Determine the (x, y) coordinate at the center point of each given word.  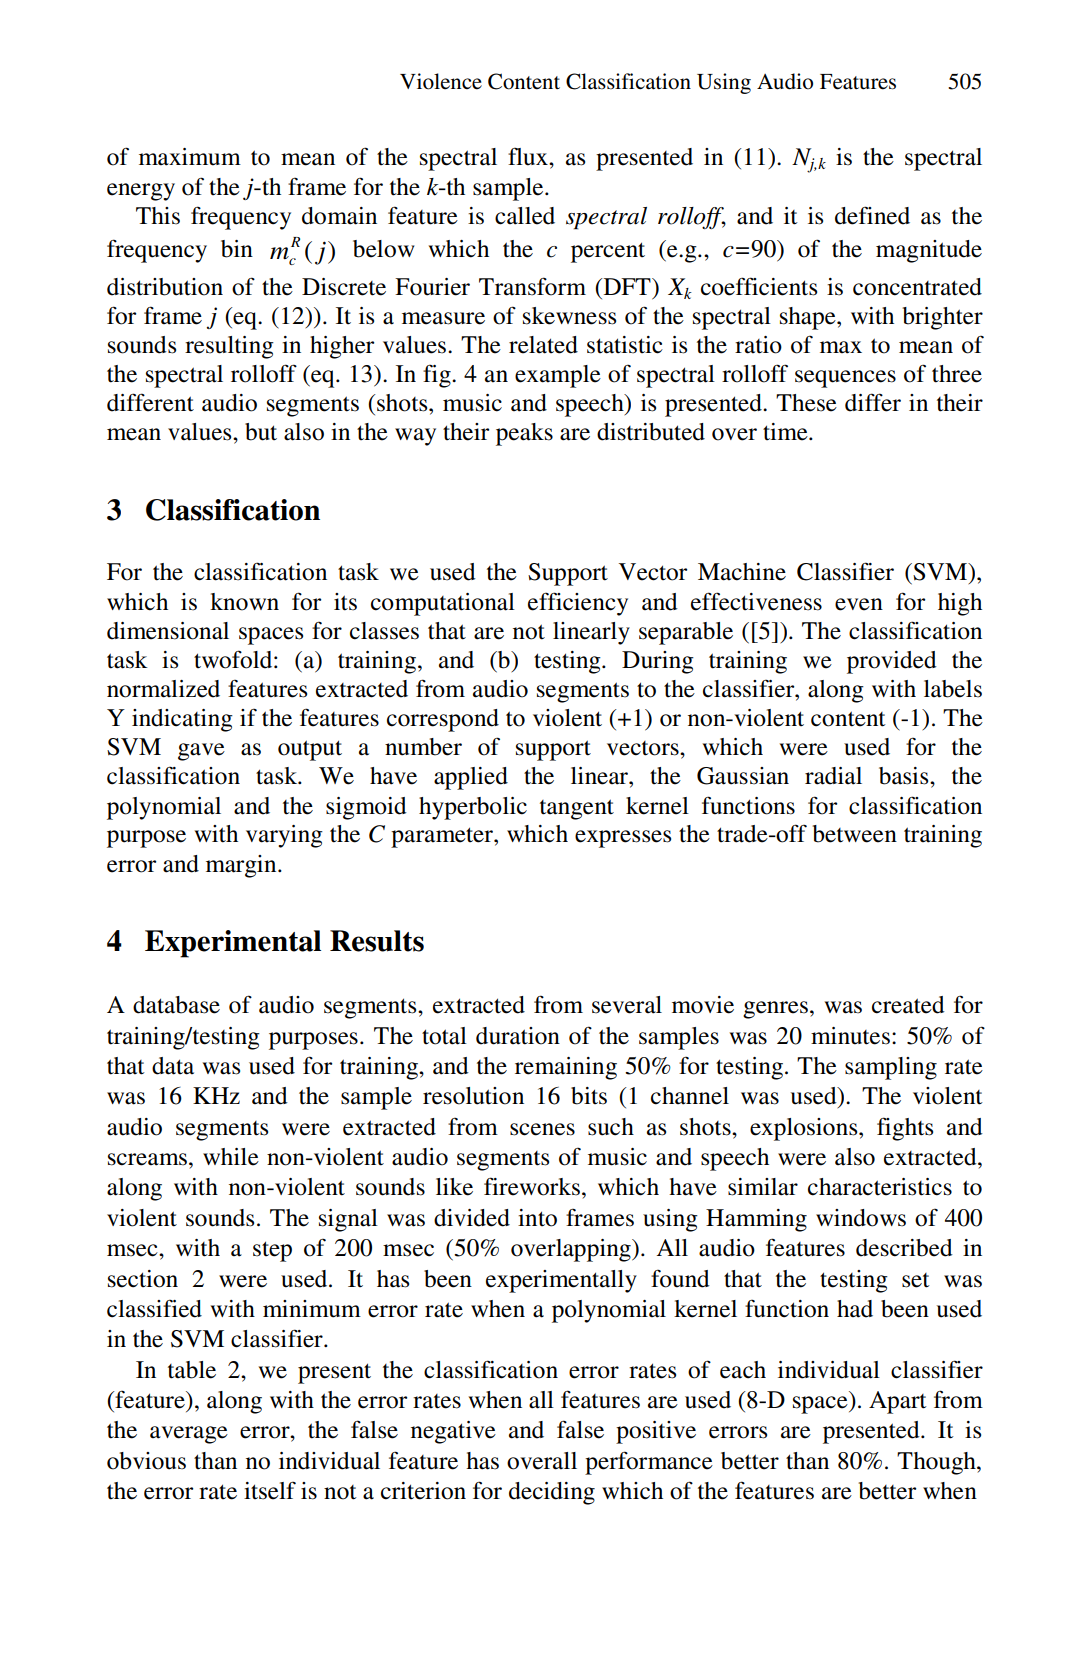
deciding (552, 1493)
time (786, 432)
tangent (577, 809)
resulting (229, 347)
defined (872, 215)
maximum (190, 157)
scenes (542, 1129)
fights (905, 1129)
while (231, 1157)
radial (833, 776)
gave (201, 752)
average (189, 1435)
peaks (524, 434)
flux (529, 157)
